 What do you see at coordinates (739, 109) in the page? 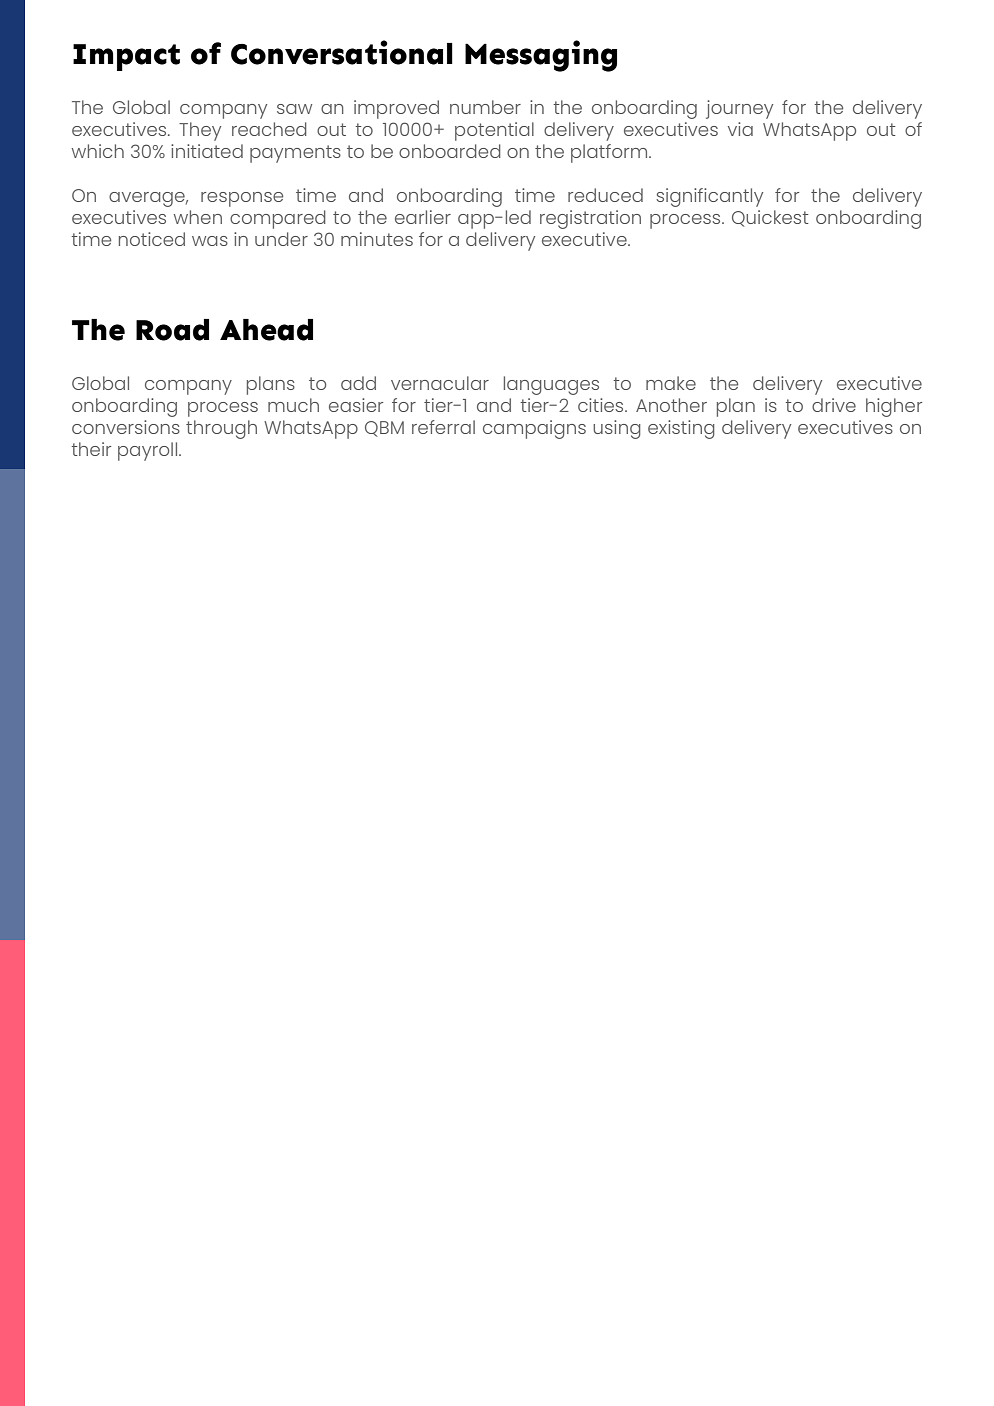
I see `journey` at bounding box center [739, 109].
